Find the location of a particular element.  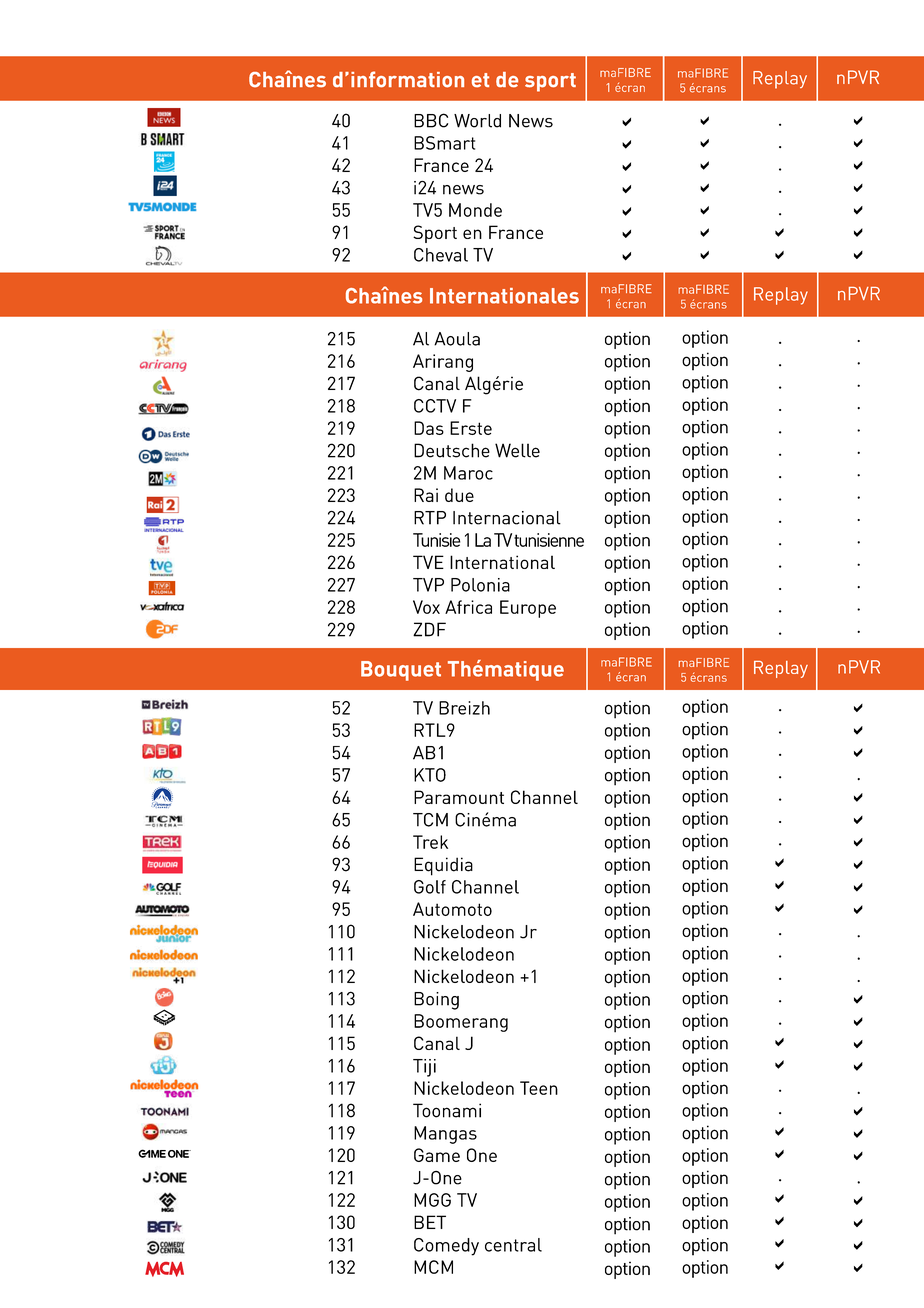

Internacional is located at coordinates (507, 518).
